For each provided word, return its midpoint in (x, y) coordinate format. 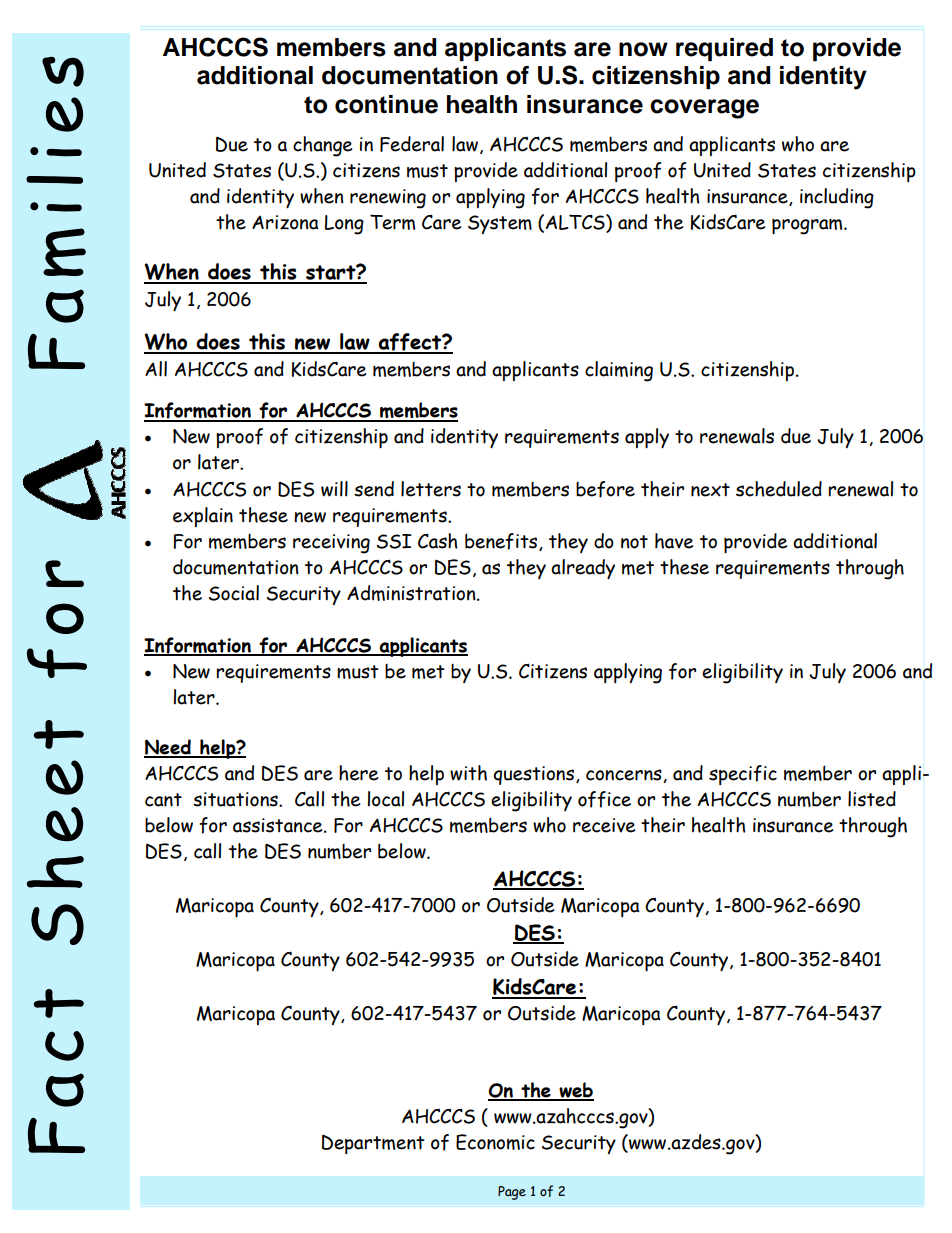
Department (373, 1144)
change (322, 146)
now (643, 49)
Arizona (285, 222)
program (808, 227)
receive (604, 825)
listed (872, 799)
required (724, 49)
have (674, 541)
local (385, 799)
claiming (619, 371)
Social (234, 593)
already (583, 569)
